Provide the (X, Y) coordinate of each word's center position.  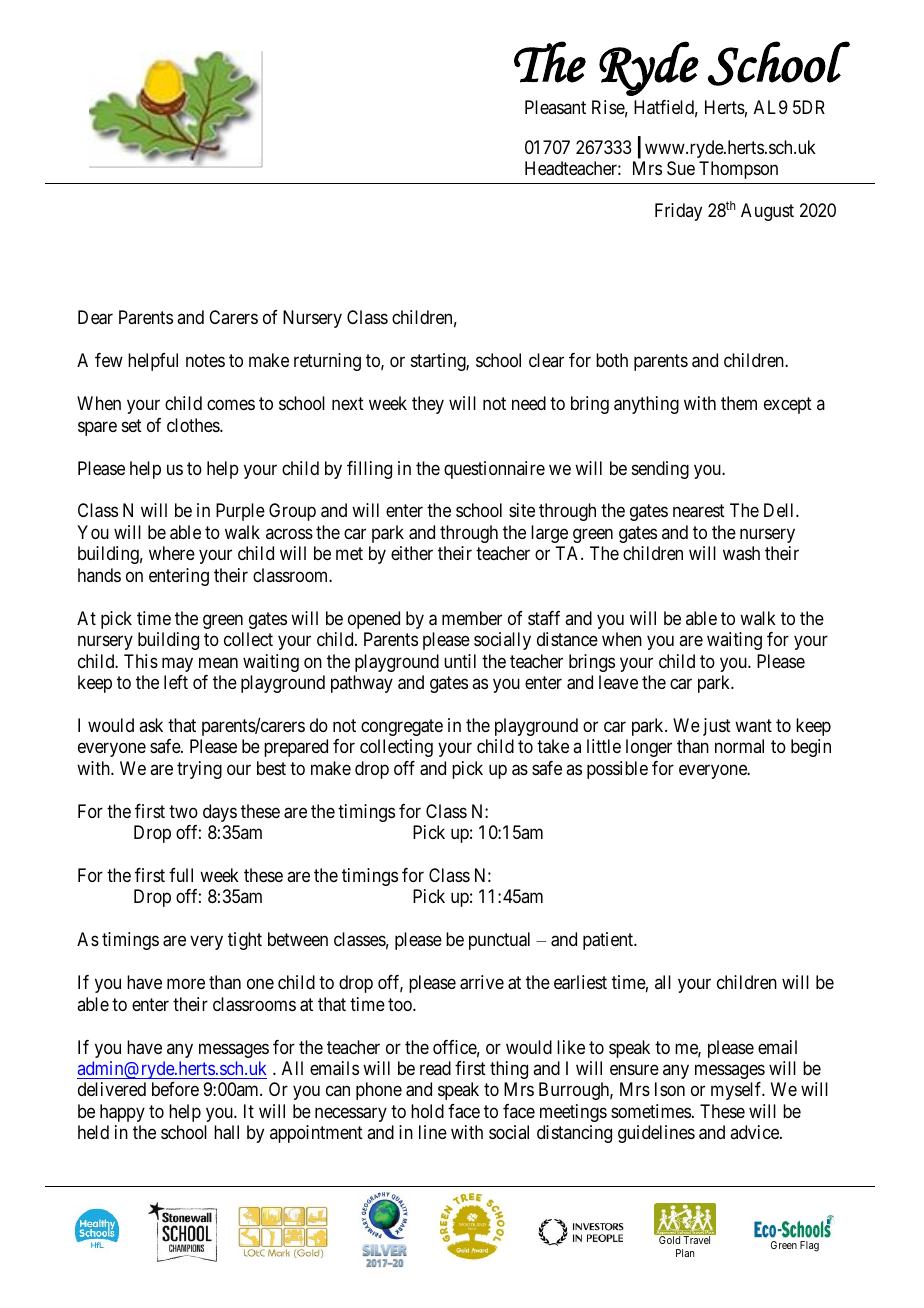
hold (427, 1111)
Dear (95, 317)
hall (226, 1132)
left (176, 682)
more (186, 984)
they (428, 405)
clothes (194, 425)
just (717, 727)
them (739, 403)
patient (609, 941)
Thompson (738, 170)
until (460, 661)
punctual (499, 941)
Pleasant (555, 107)
